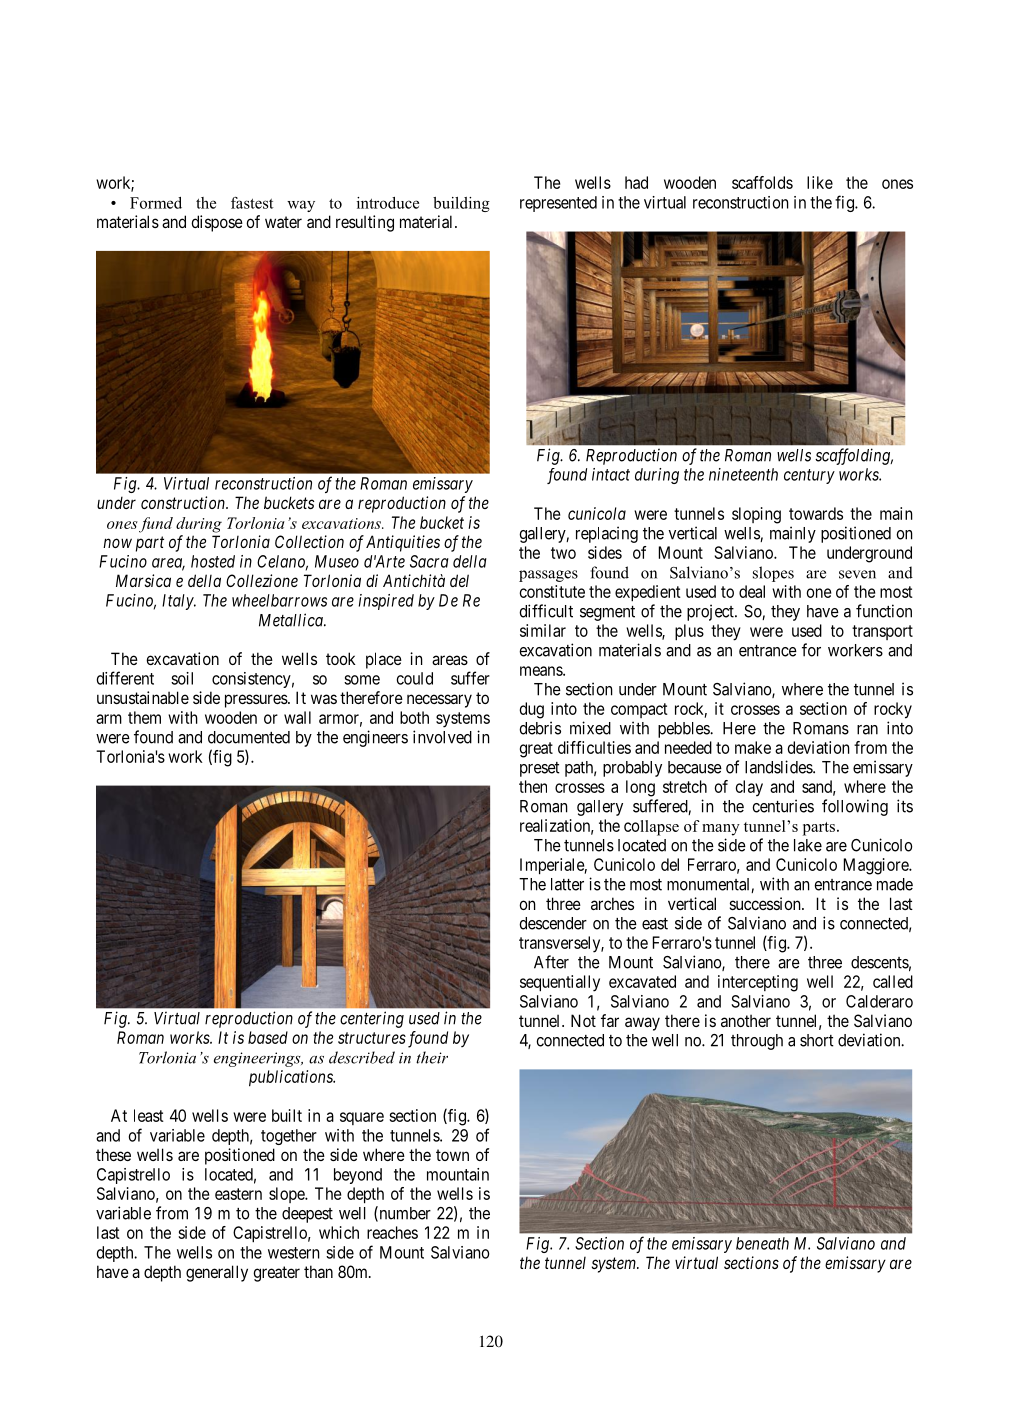 The image size is (1009, 1428). What do you see at coordinates (820, 182) in the screenshot?
I see `like` at bounding box center [820, 182].
